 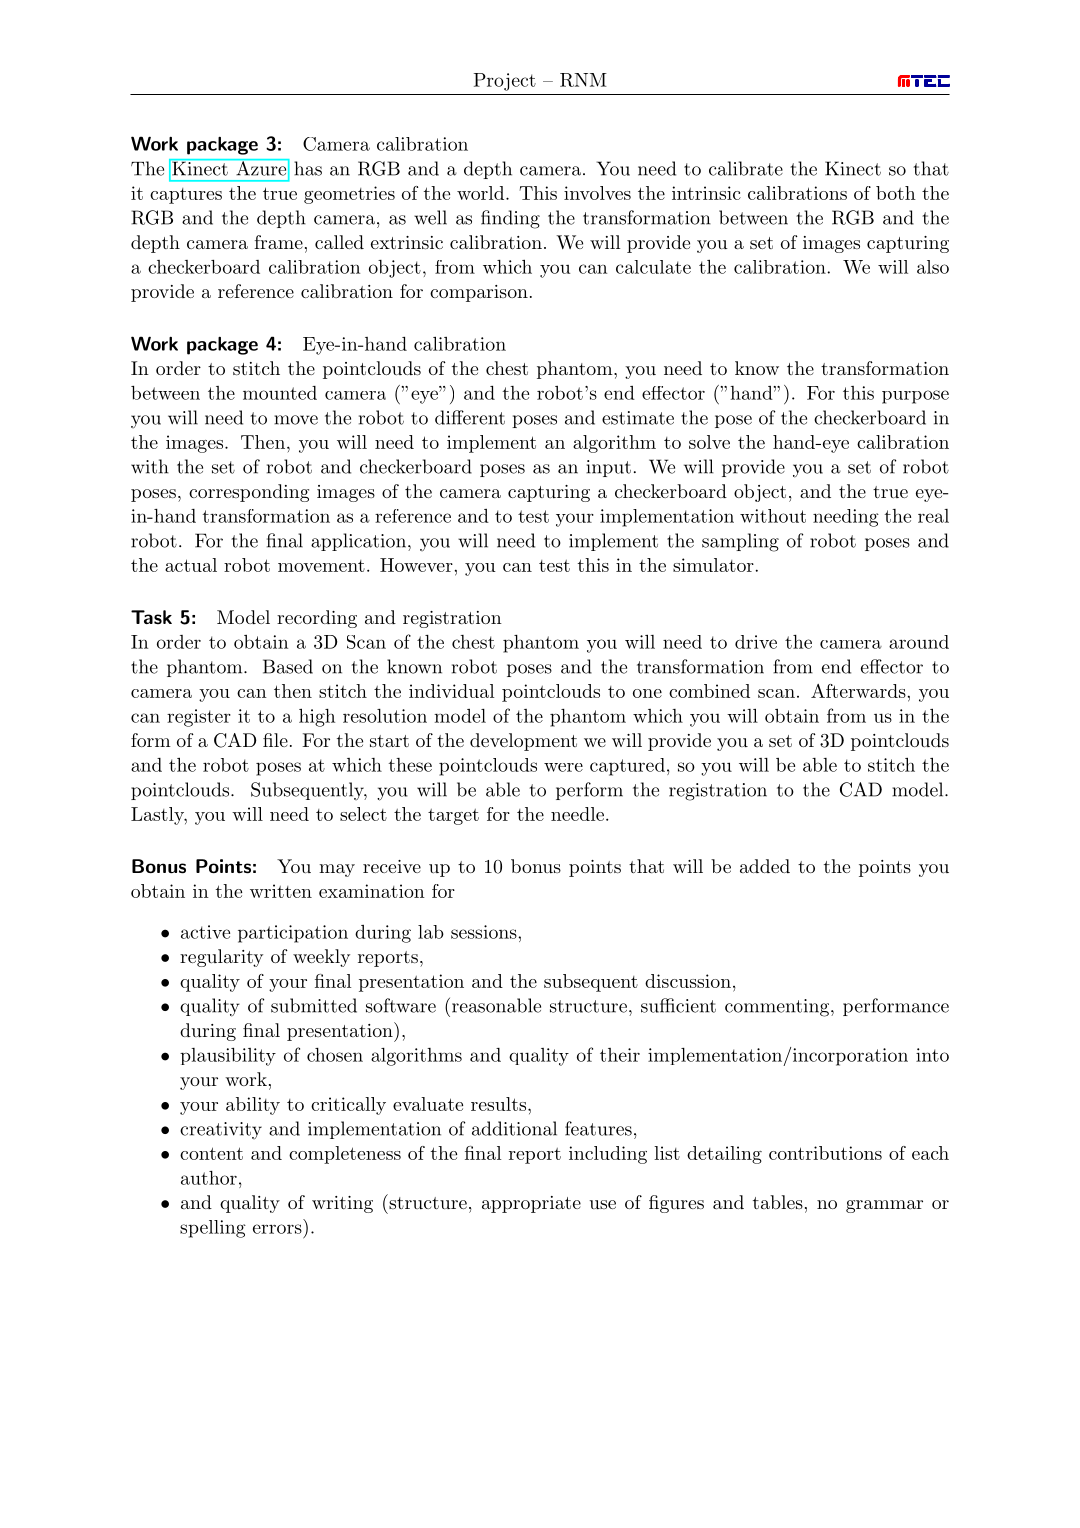 I want to click on added, so click(x=765, y=866).
